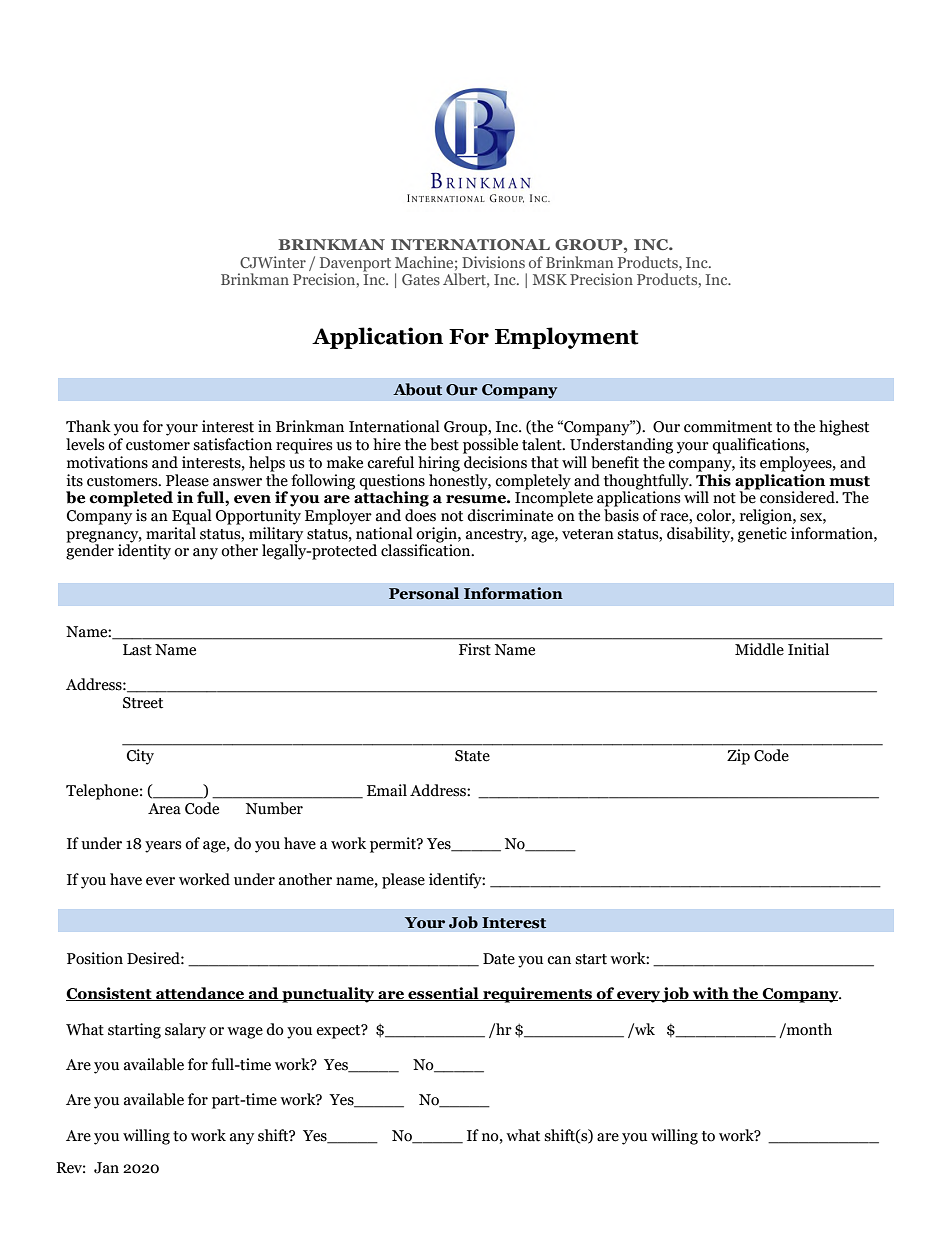 The image size is (952, 1233). What do you see at coordinates (566, 338) in the document?
I see `Employment` at bounding box center [566, 338].
